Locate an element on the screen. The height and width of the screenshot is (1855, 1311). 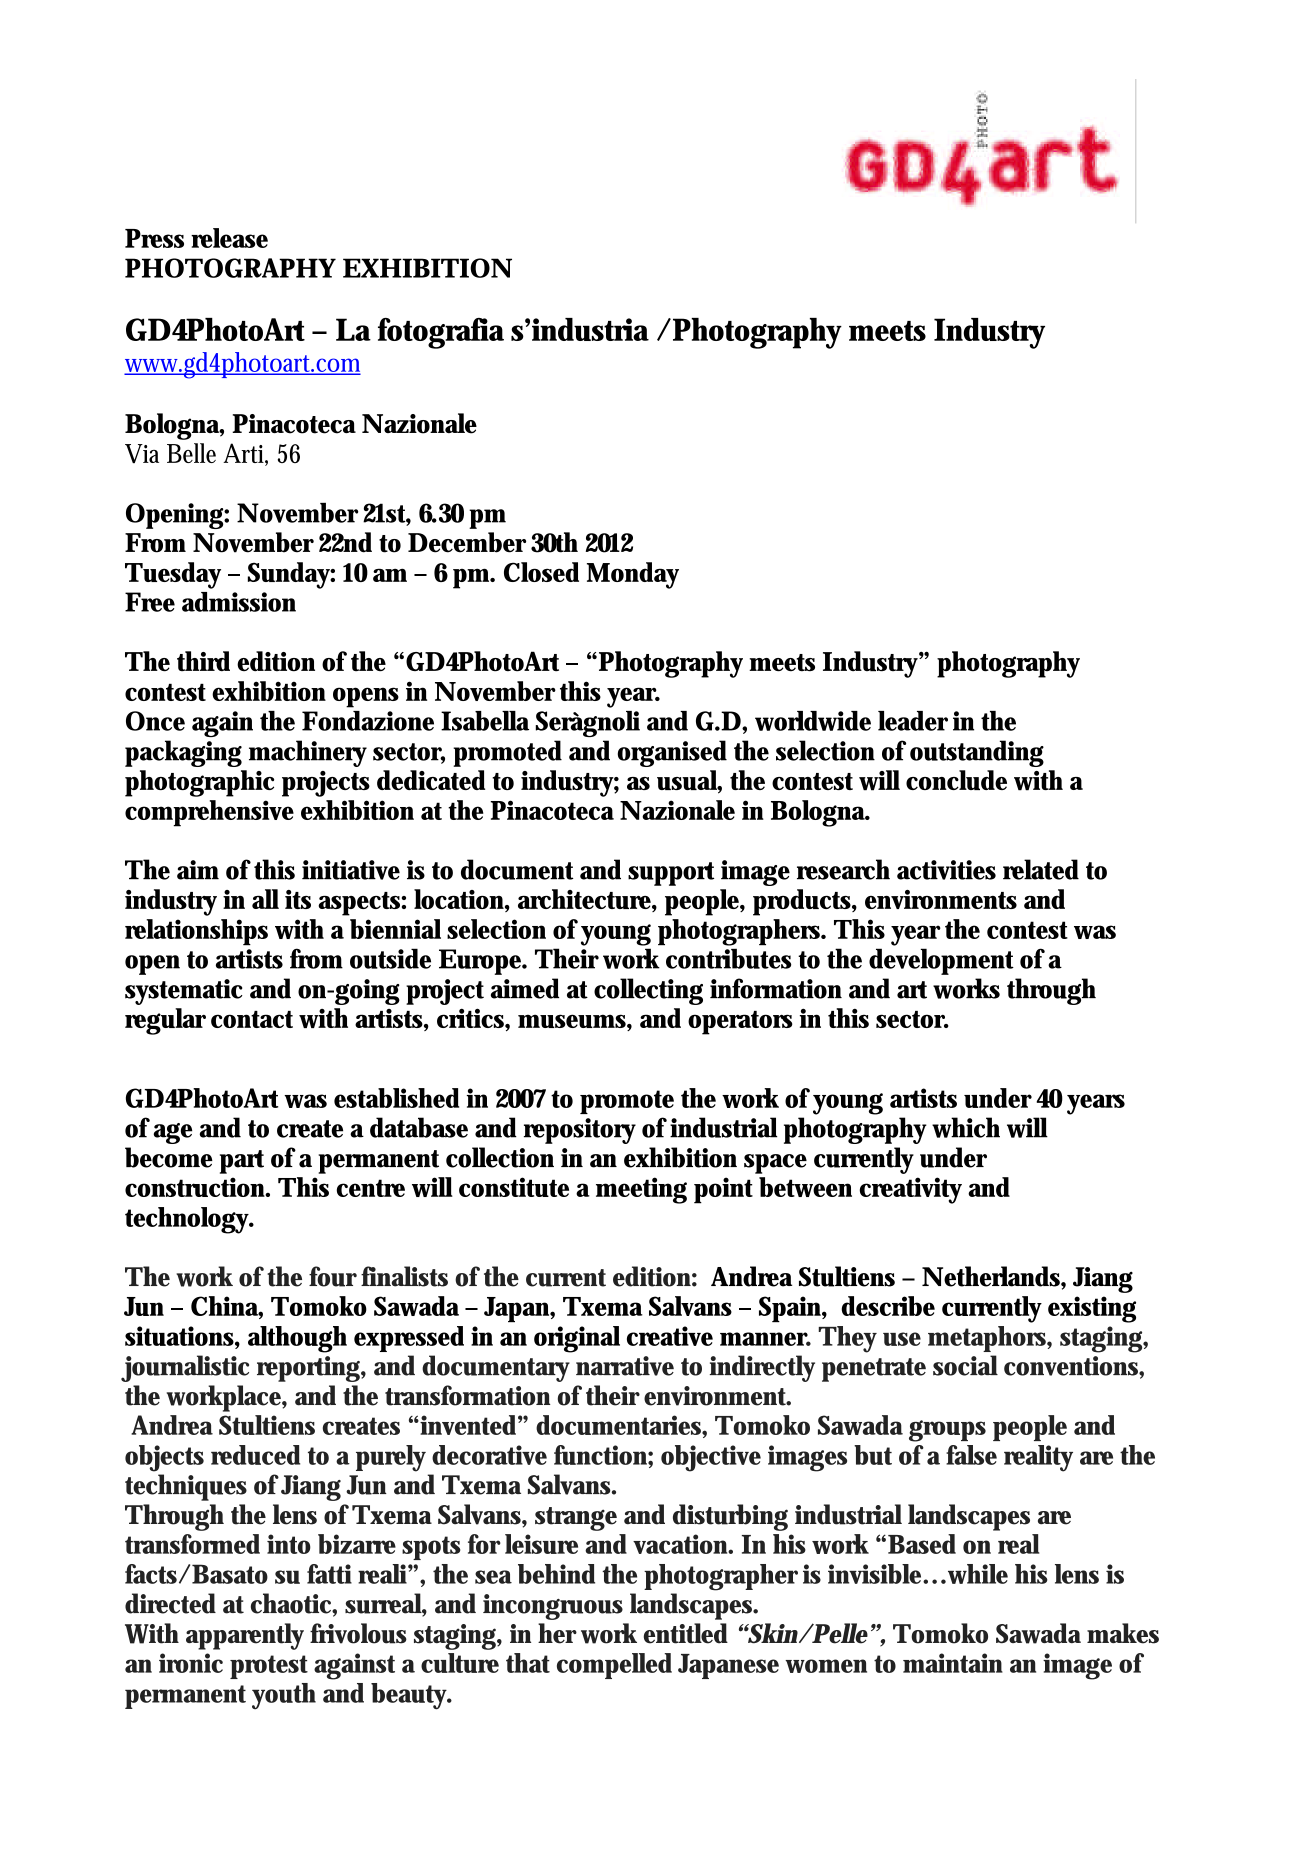
creativity is located at coordinates (911, 1190).
